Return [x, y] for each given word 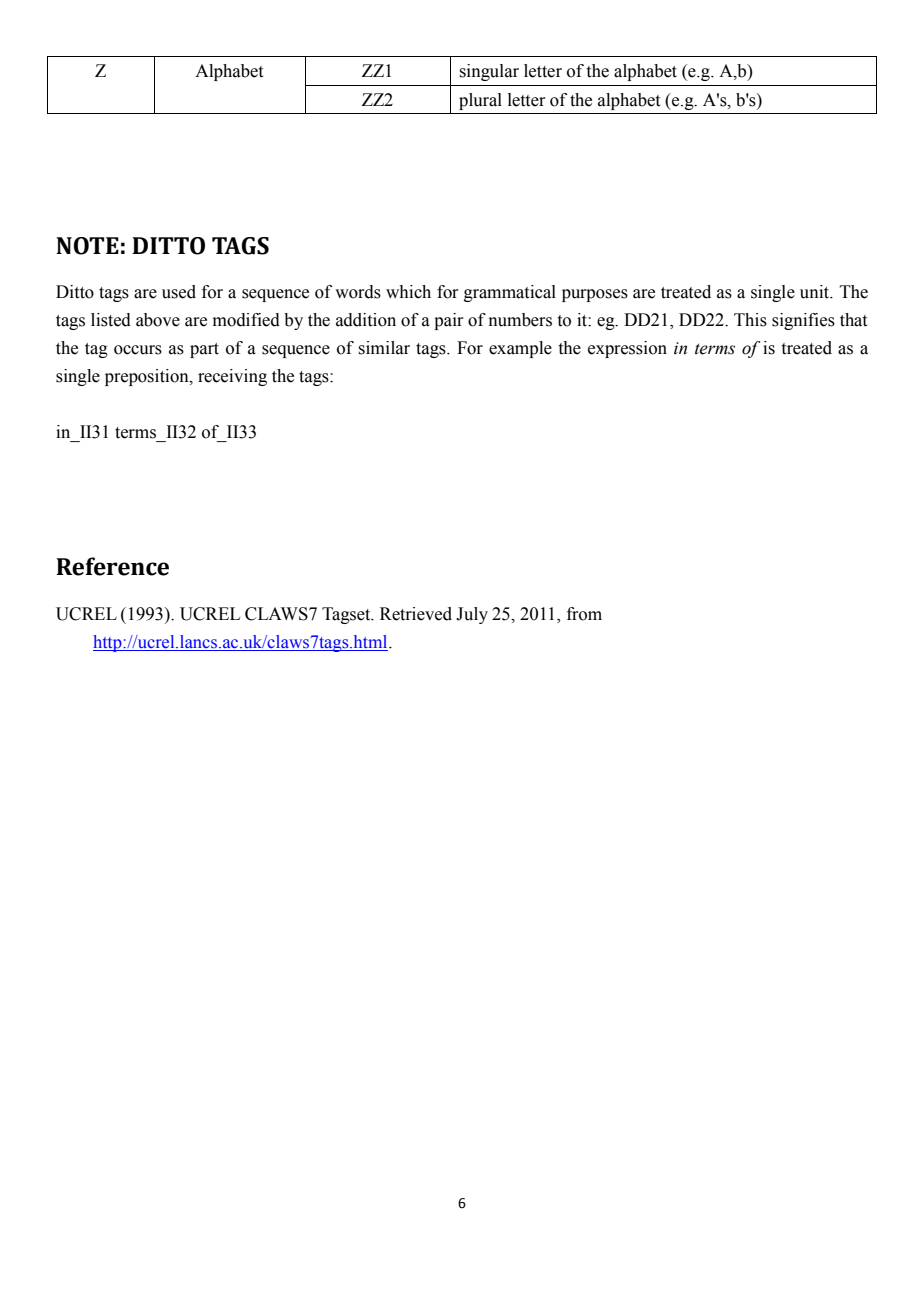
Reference [112, 566]
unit [816, 292]
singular [489, 72]
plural [480, 101]
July [472, 615]
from [584, 614]
